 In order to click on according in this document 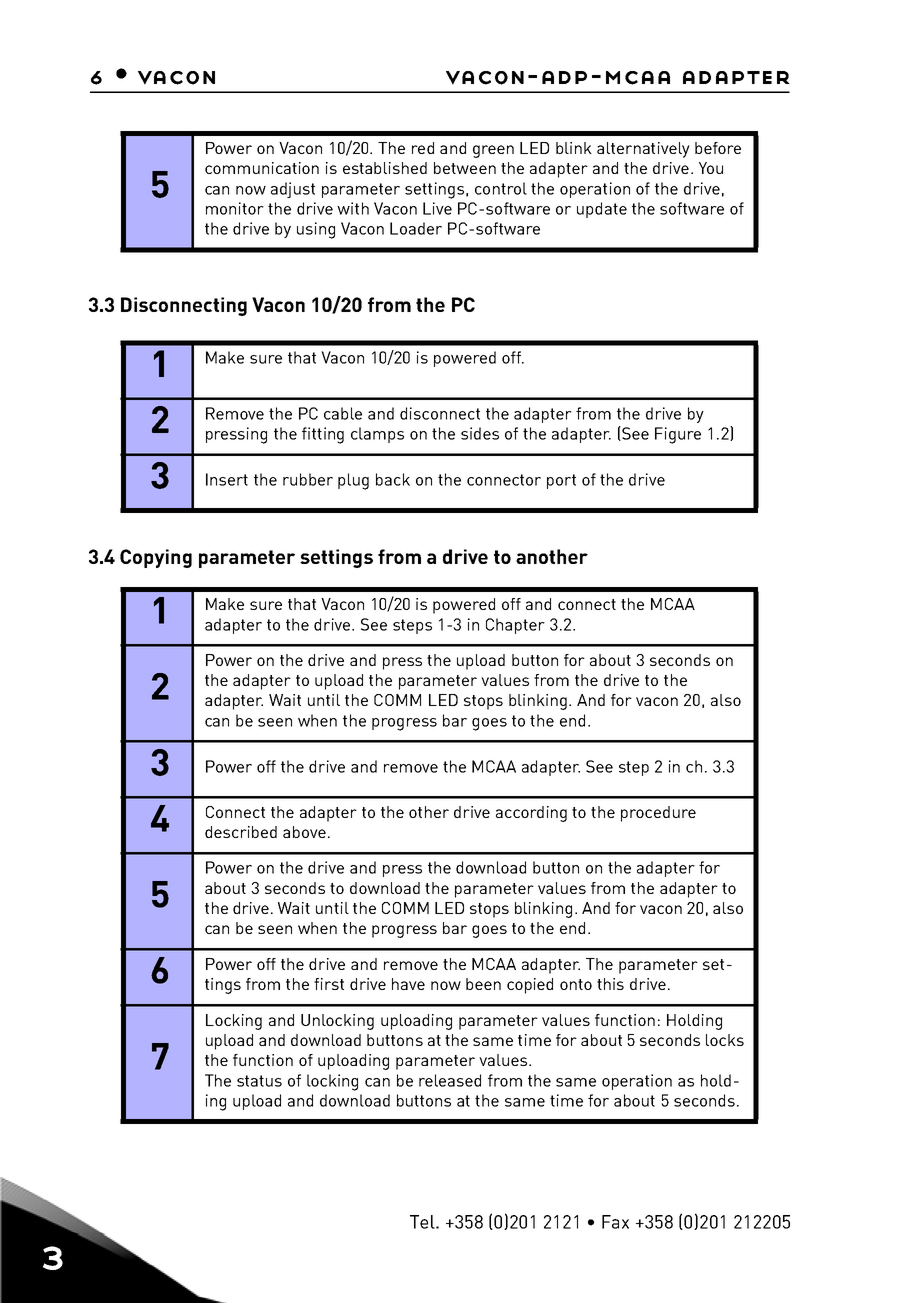, I will do `click(531, 814)`.
